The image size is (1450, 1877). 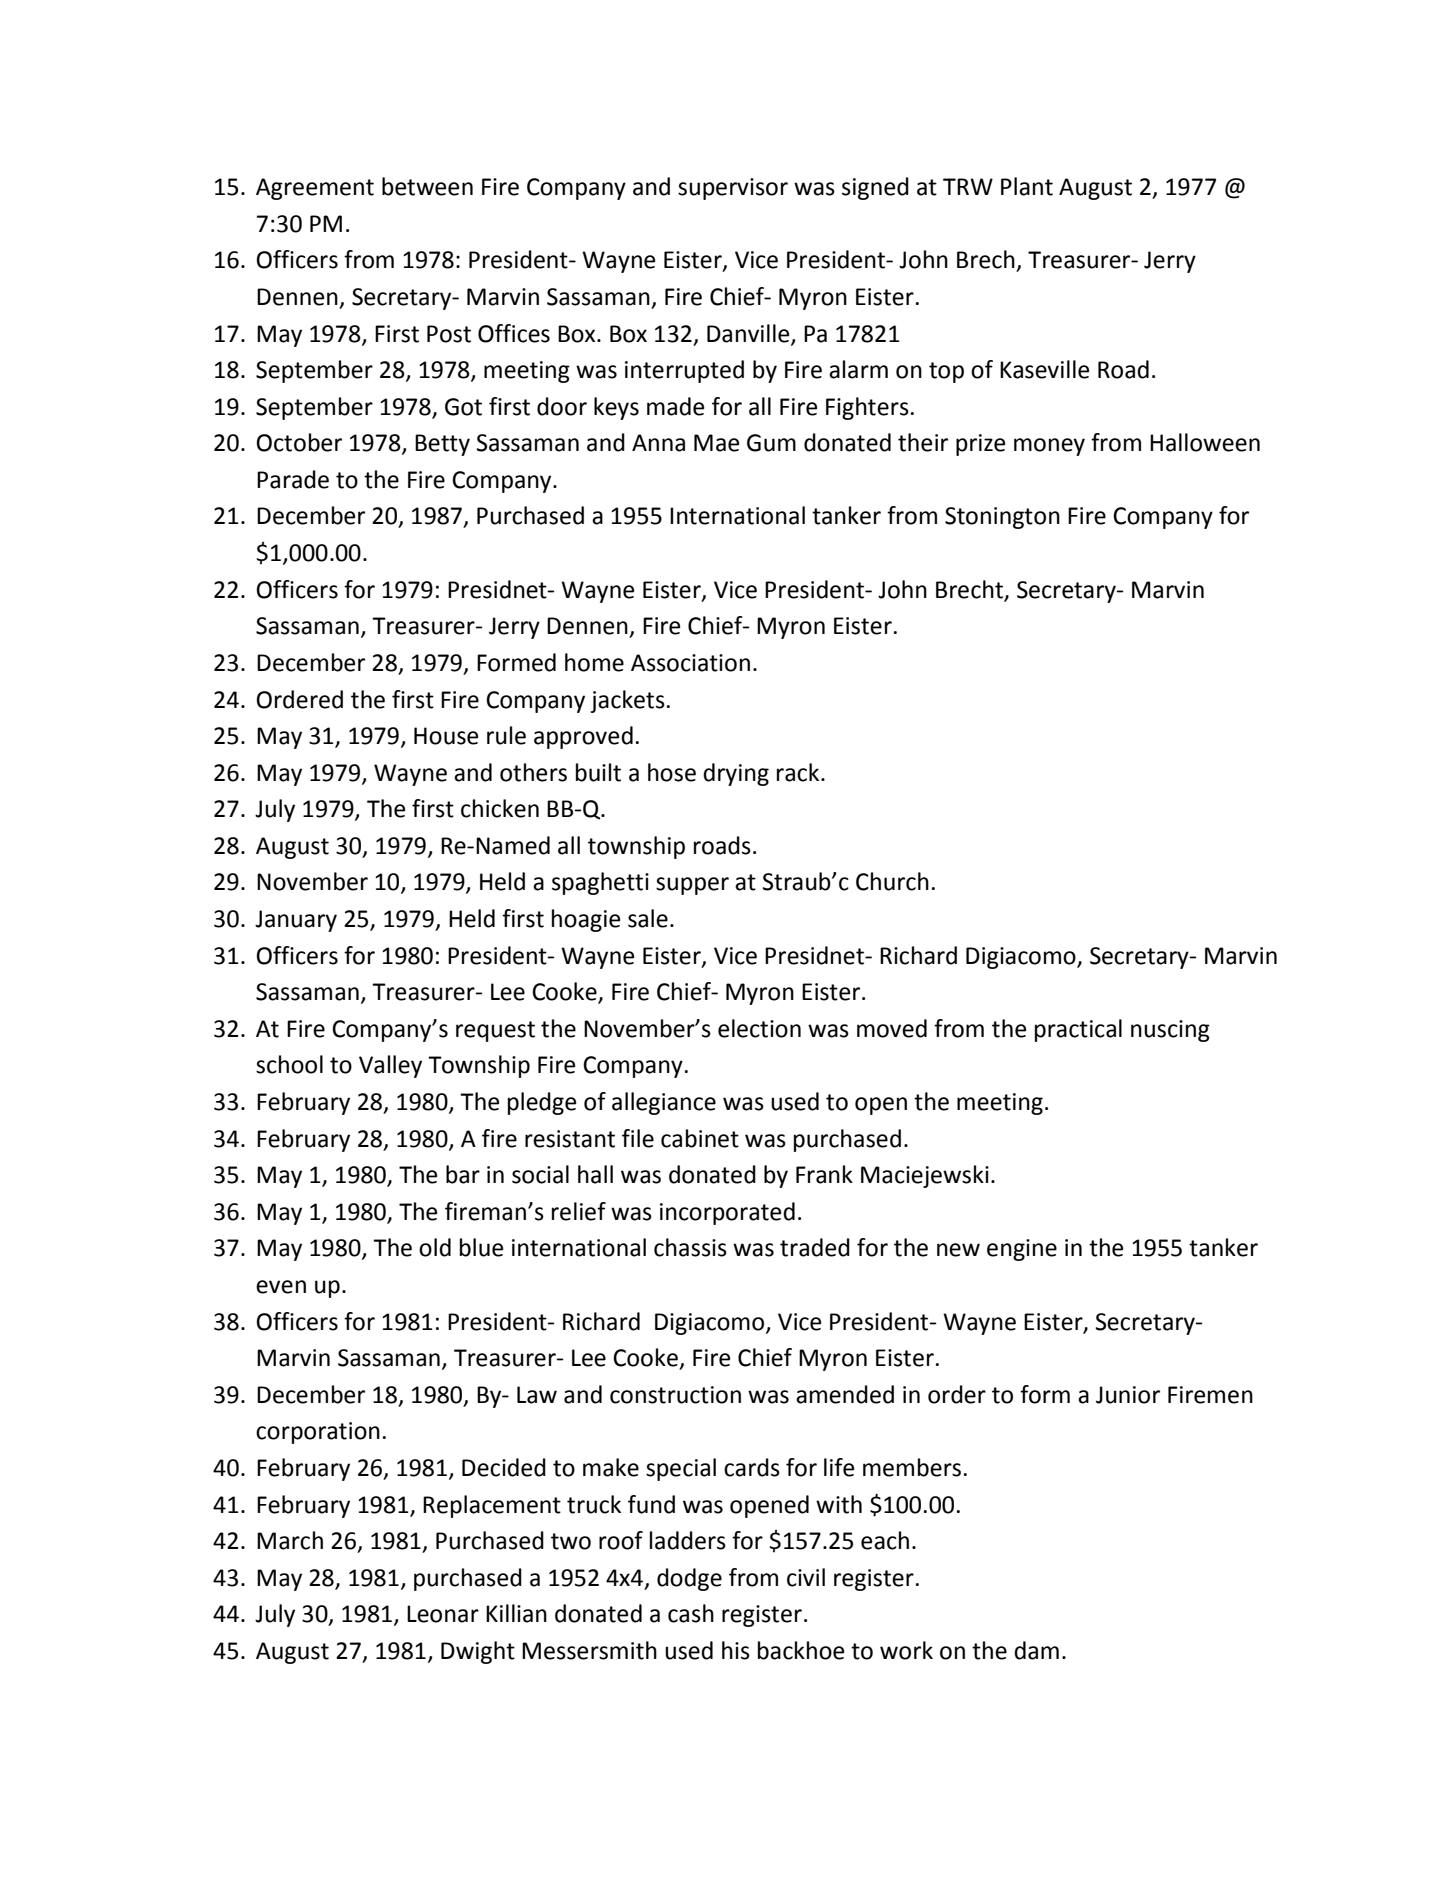 I want to click on election, so click(x=759, y=1028).
